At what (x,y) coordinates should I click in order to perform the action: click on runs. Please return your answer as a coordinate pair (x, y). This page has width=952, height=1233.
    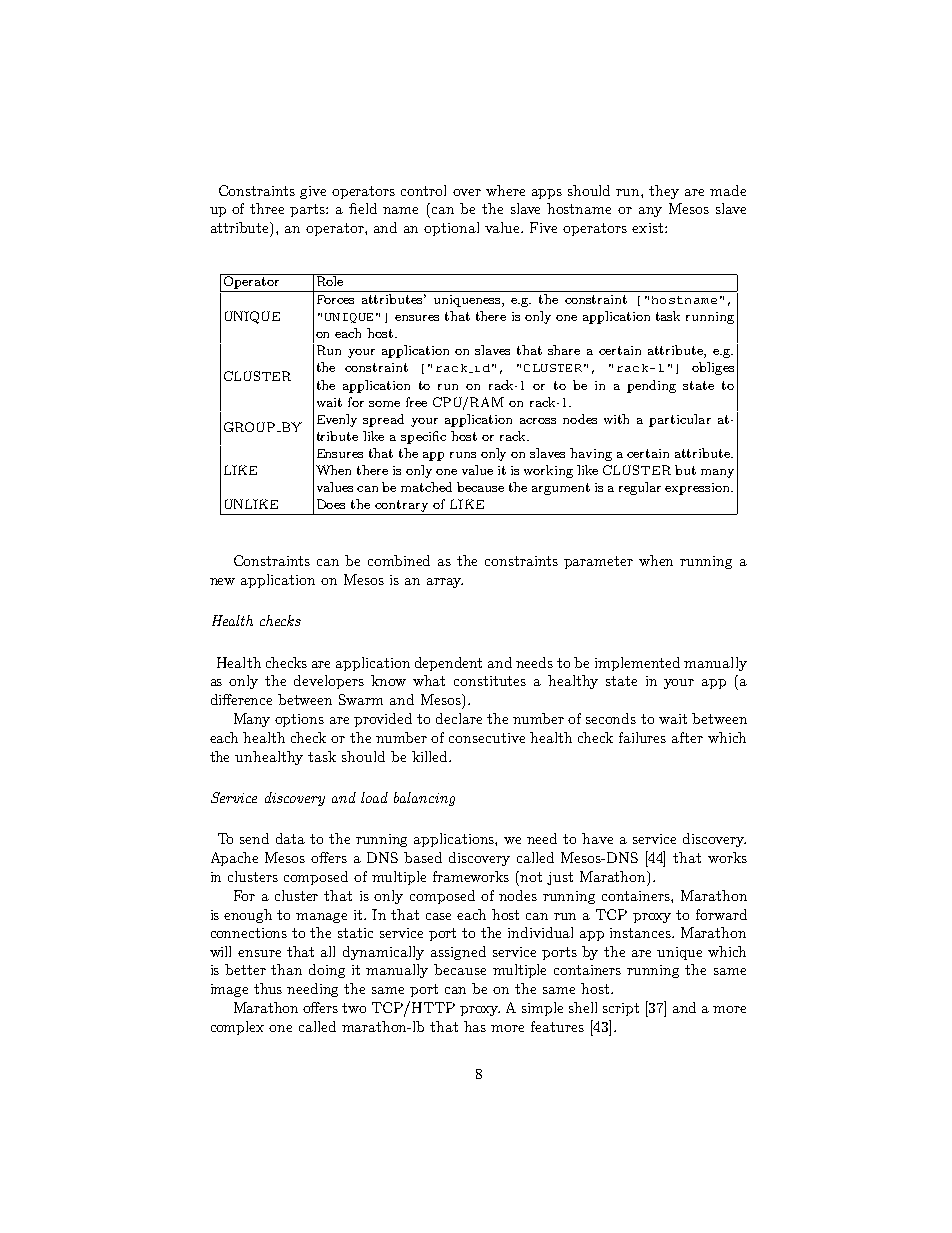
    Looking at the image, I should click on (463, 455).
